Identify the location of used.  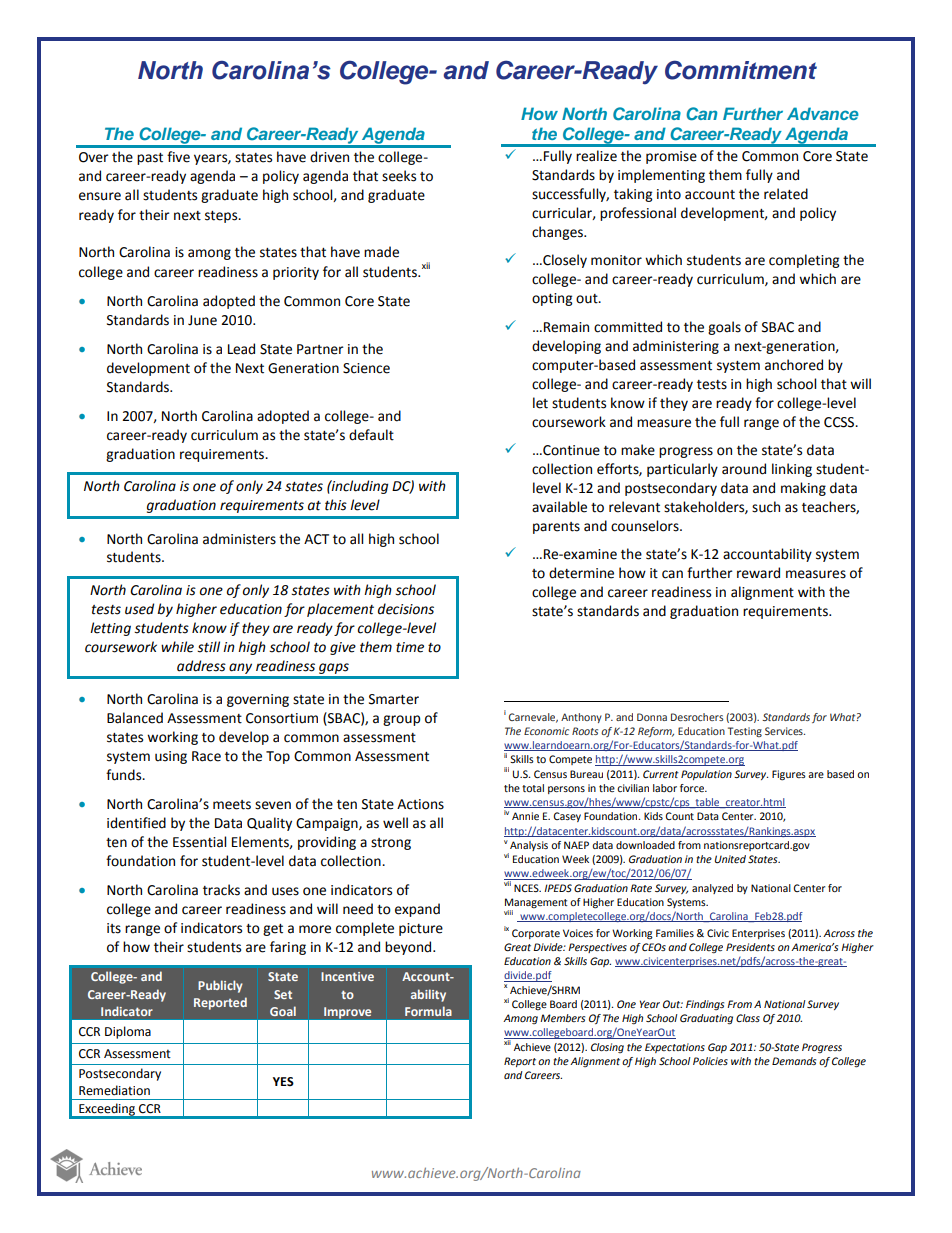
(139, 609).
